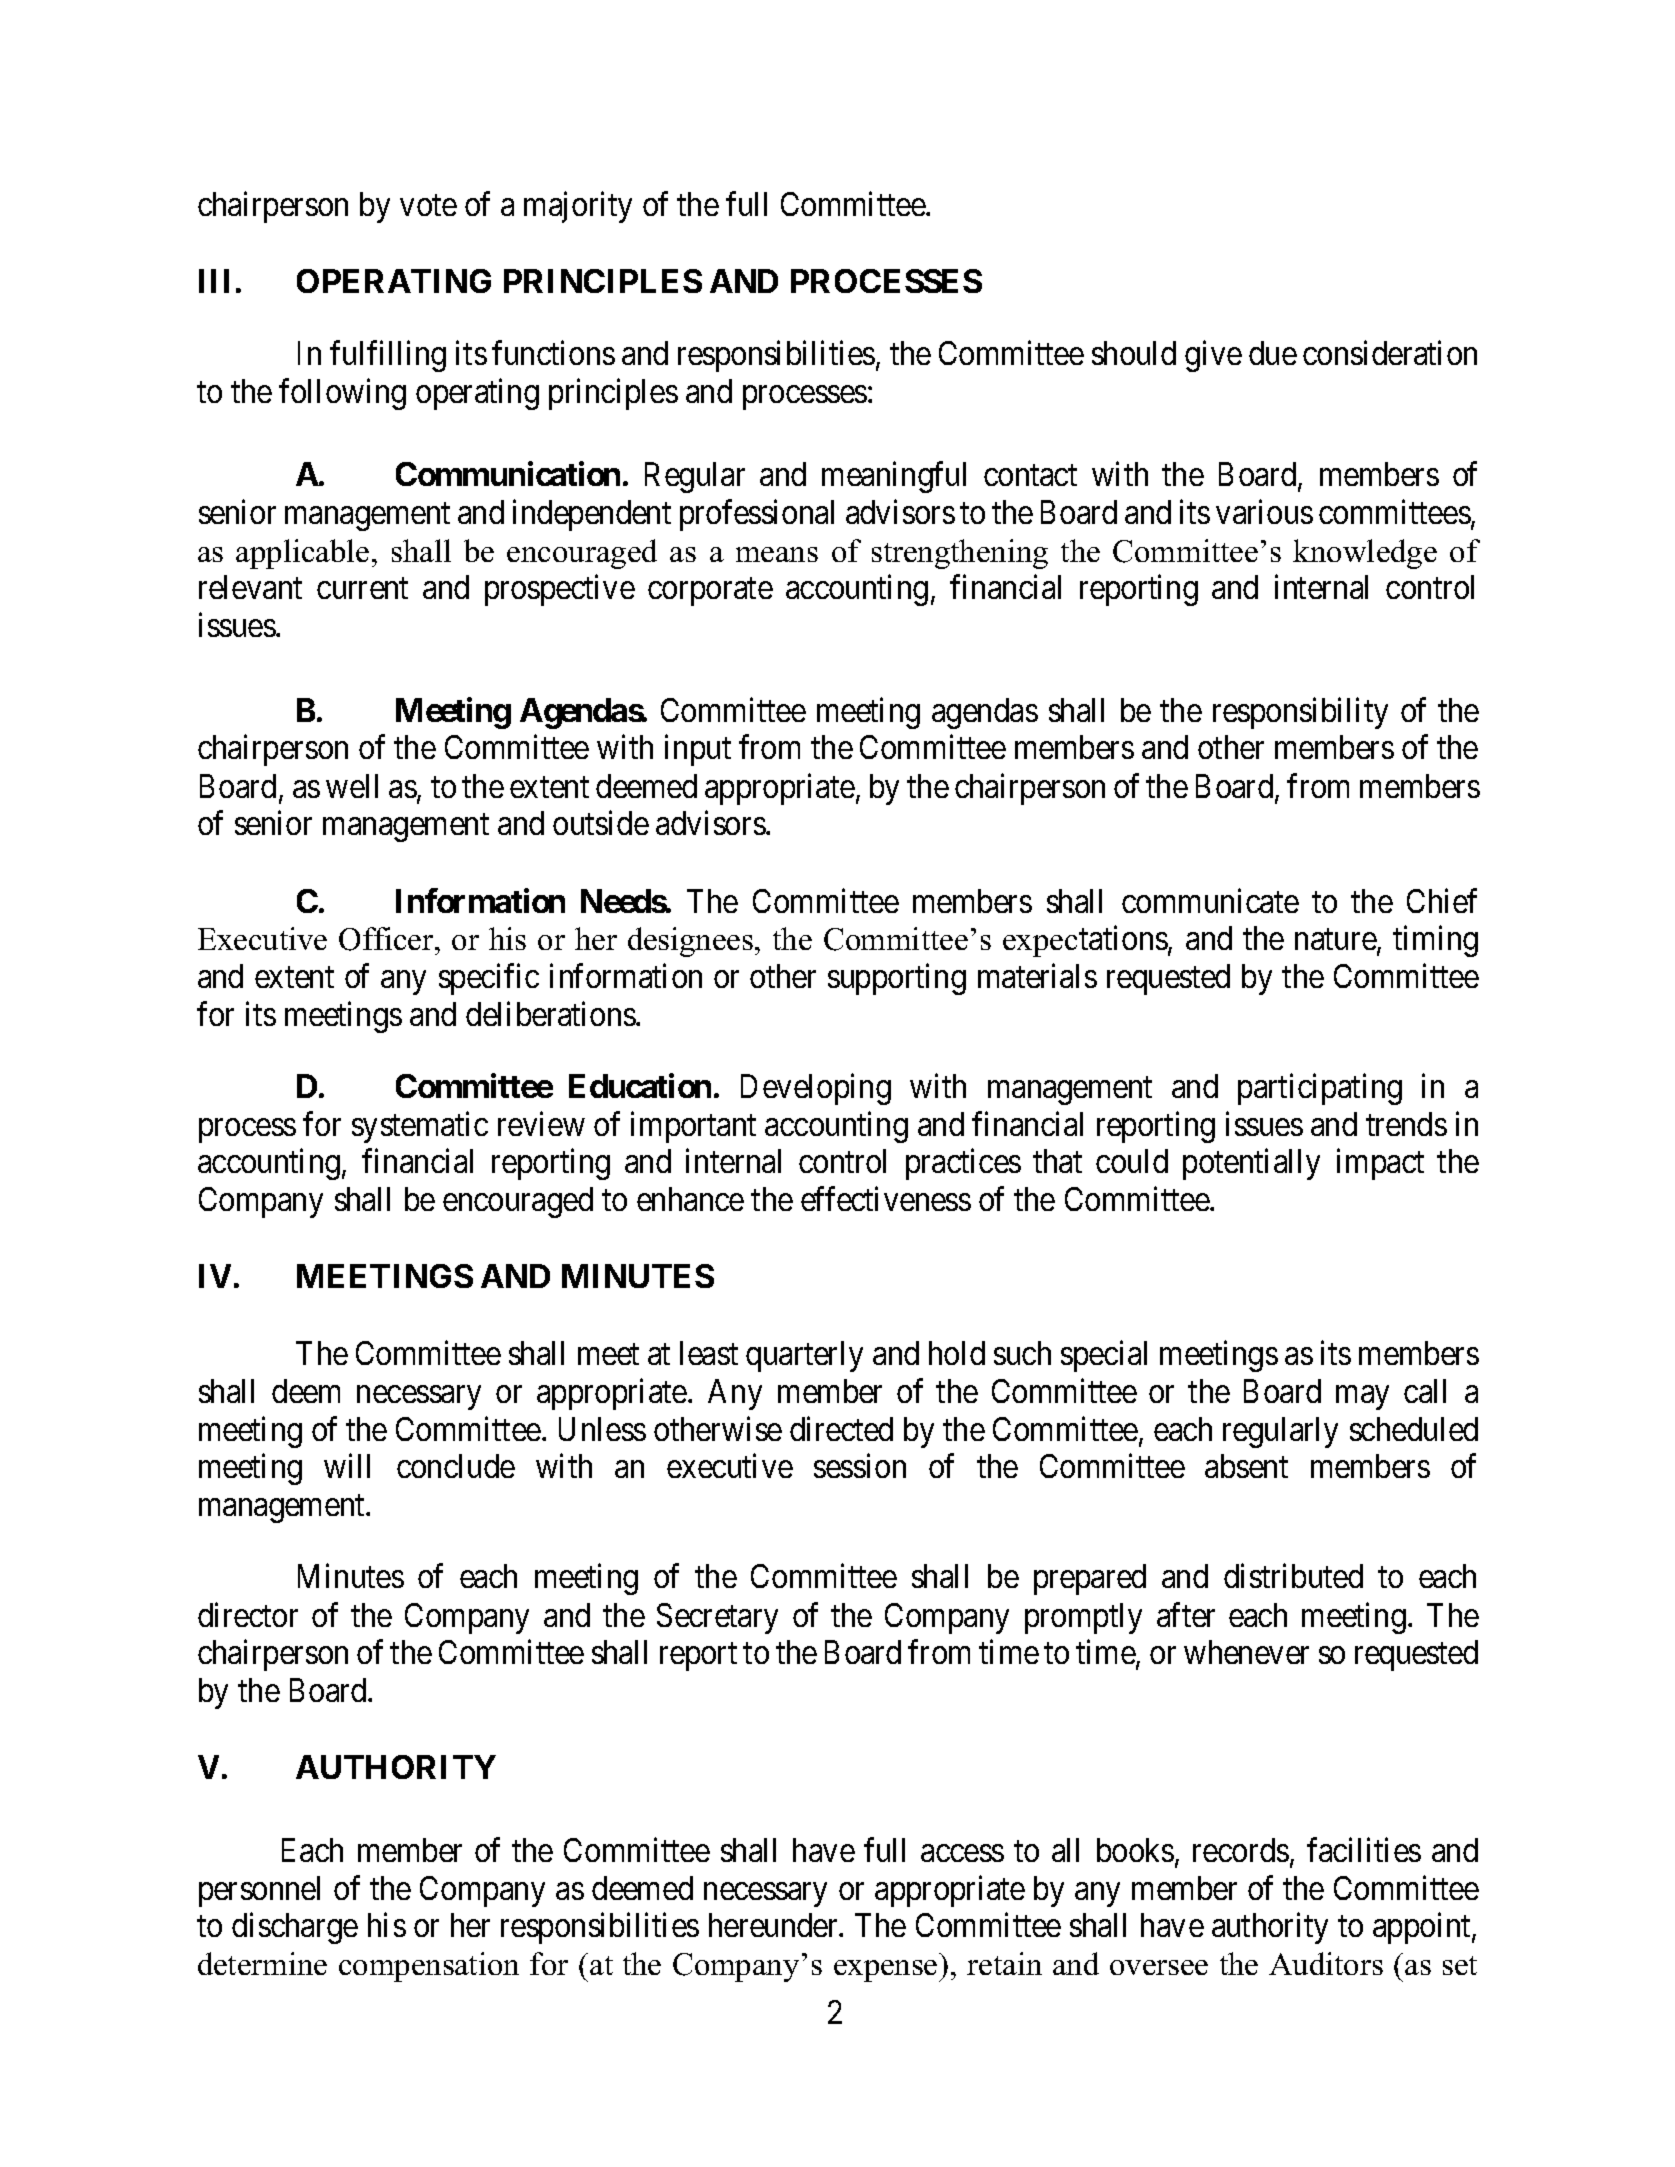  What do you see at coordinates (1336, 941) in the document?
I see `nature` at bounding box center [1336, 941].
